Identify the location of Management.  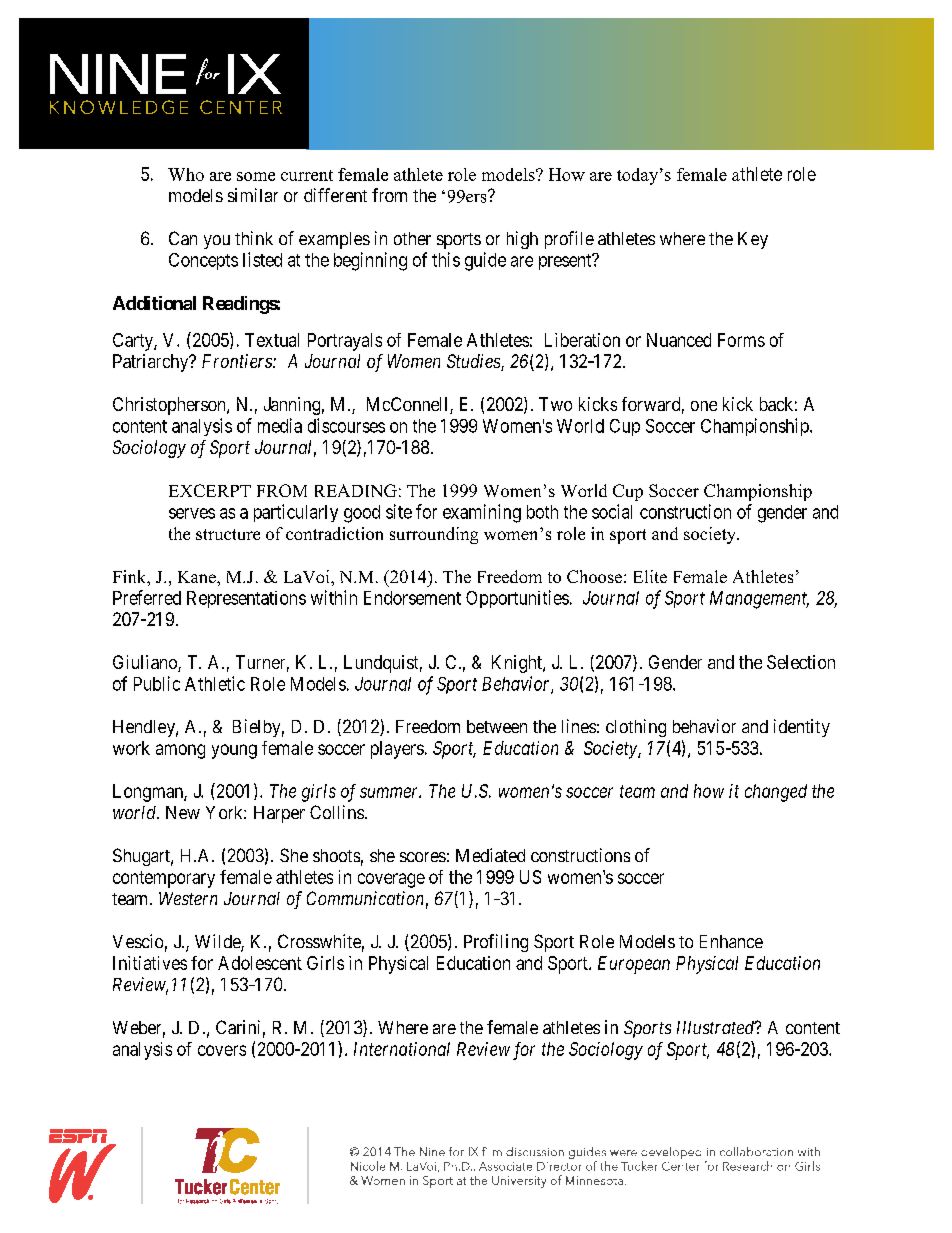
(759, 600).
